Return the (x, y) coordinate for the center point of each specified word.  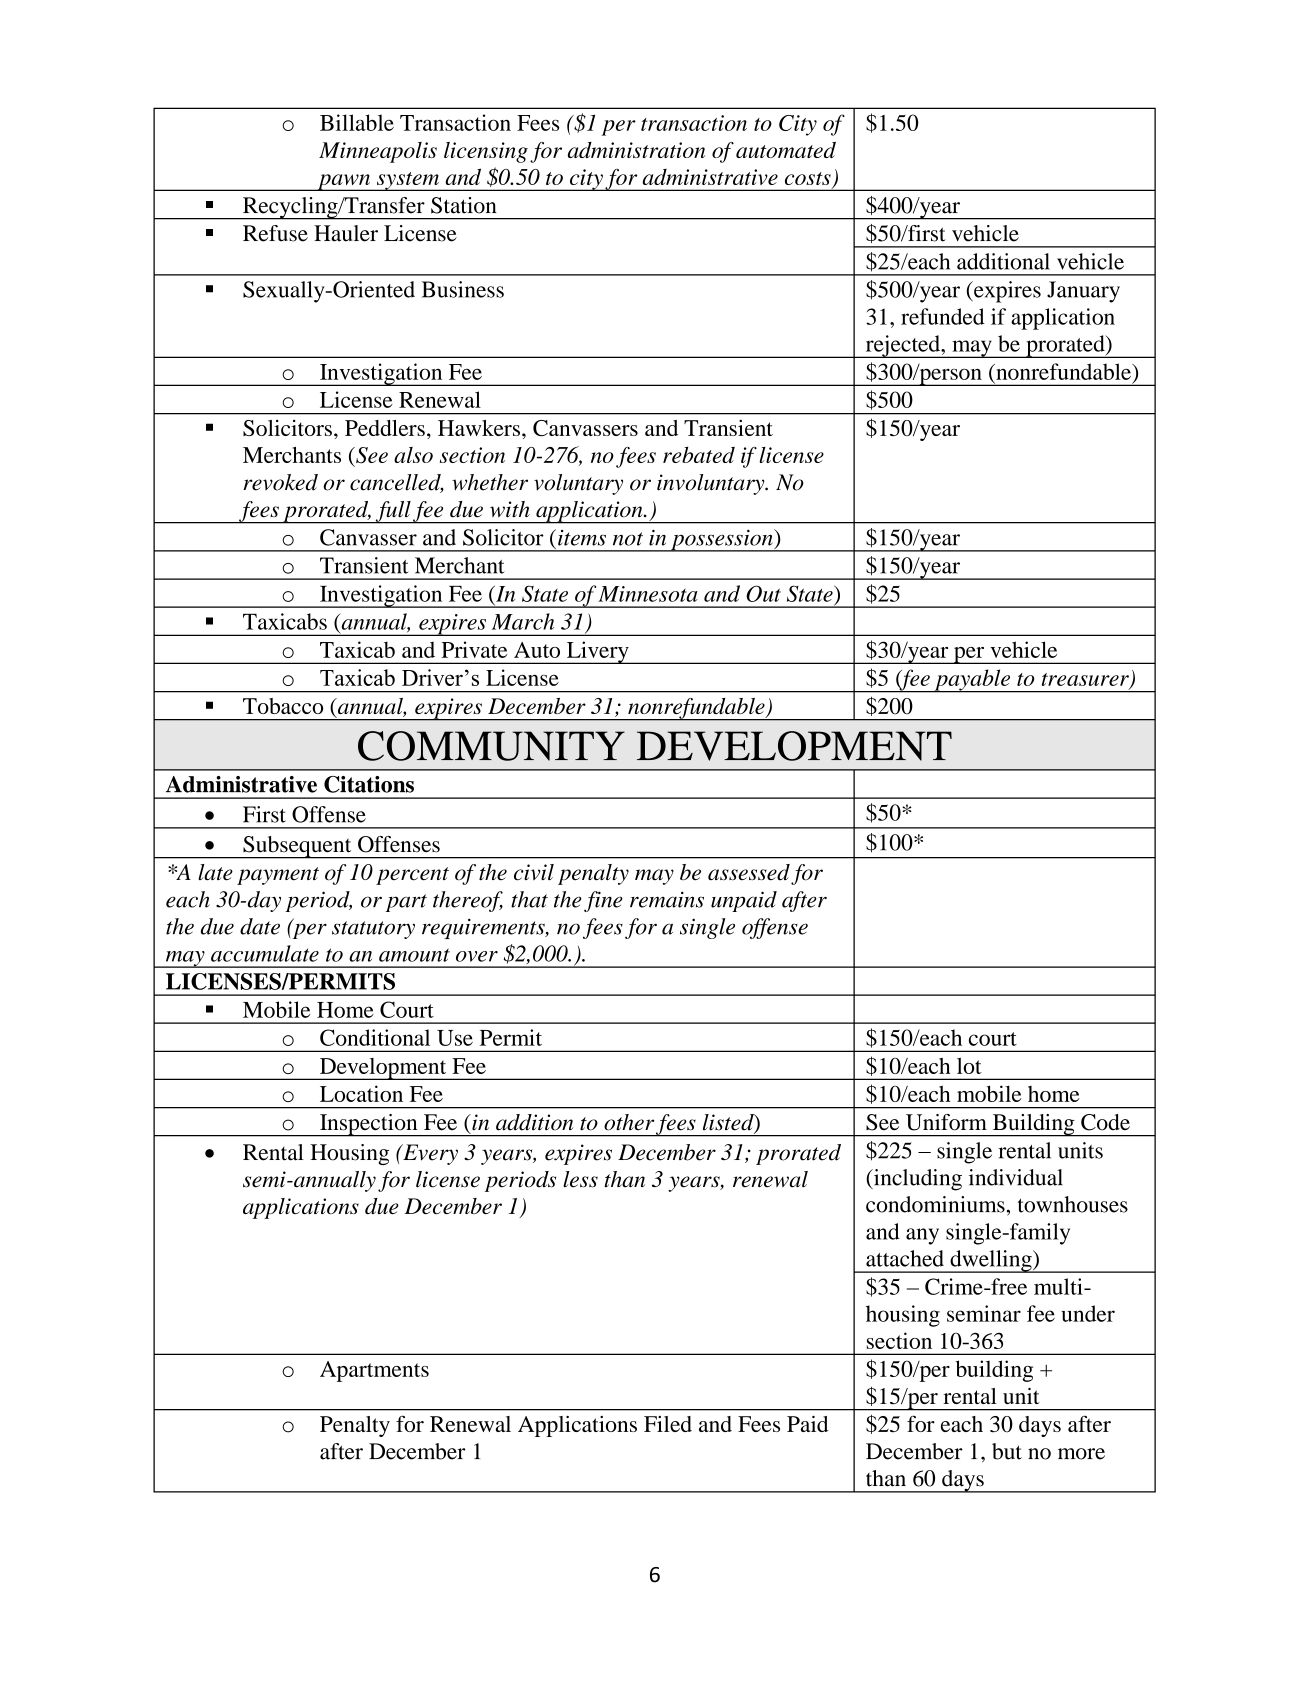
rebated (699, 454)
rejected (902, 346)
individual (1016, 1177)
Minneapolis (378, 152)
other (629, 1122)
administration (636, 150)
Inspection (369, 1125)
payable (972, 681)
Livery (597, 652)
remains (667, 899)
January (1083, 292)
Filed (668, 1424)
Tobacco (283, 706)
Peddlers (385, 428)
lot (969, 1066)
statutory (373, 930)
